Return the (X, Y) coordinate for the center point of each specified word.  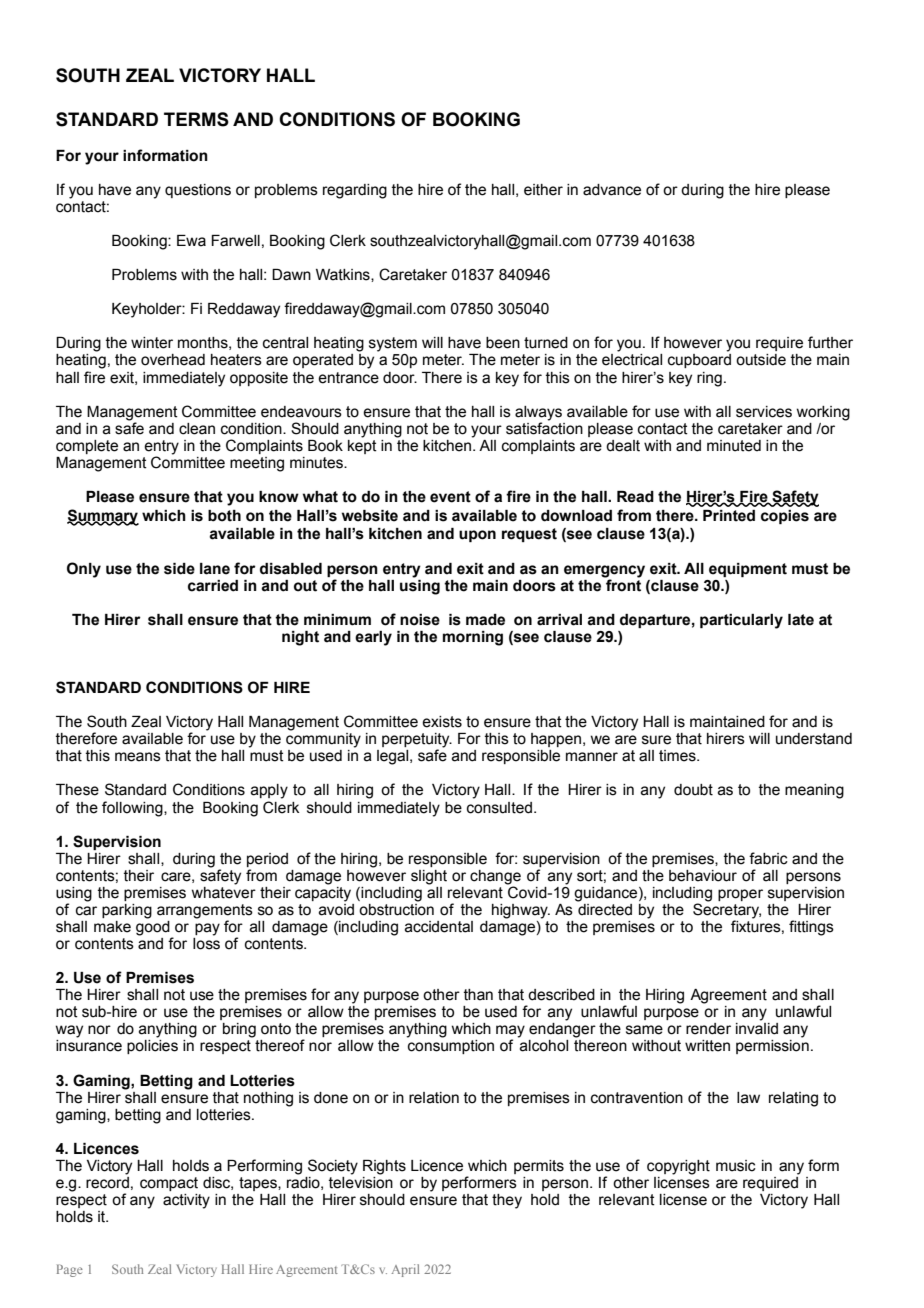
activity (186, 1201)
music (736, 1166)
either (543, 190)
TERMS (196, 119)
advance (612, 190)
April (405, 1270)
